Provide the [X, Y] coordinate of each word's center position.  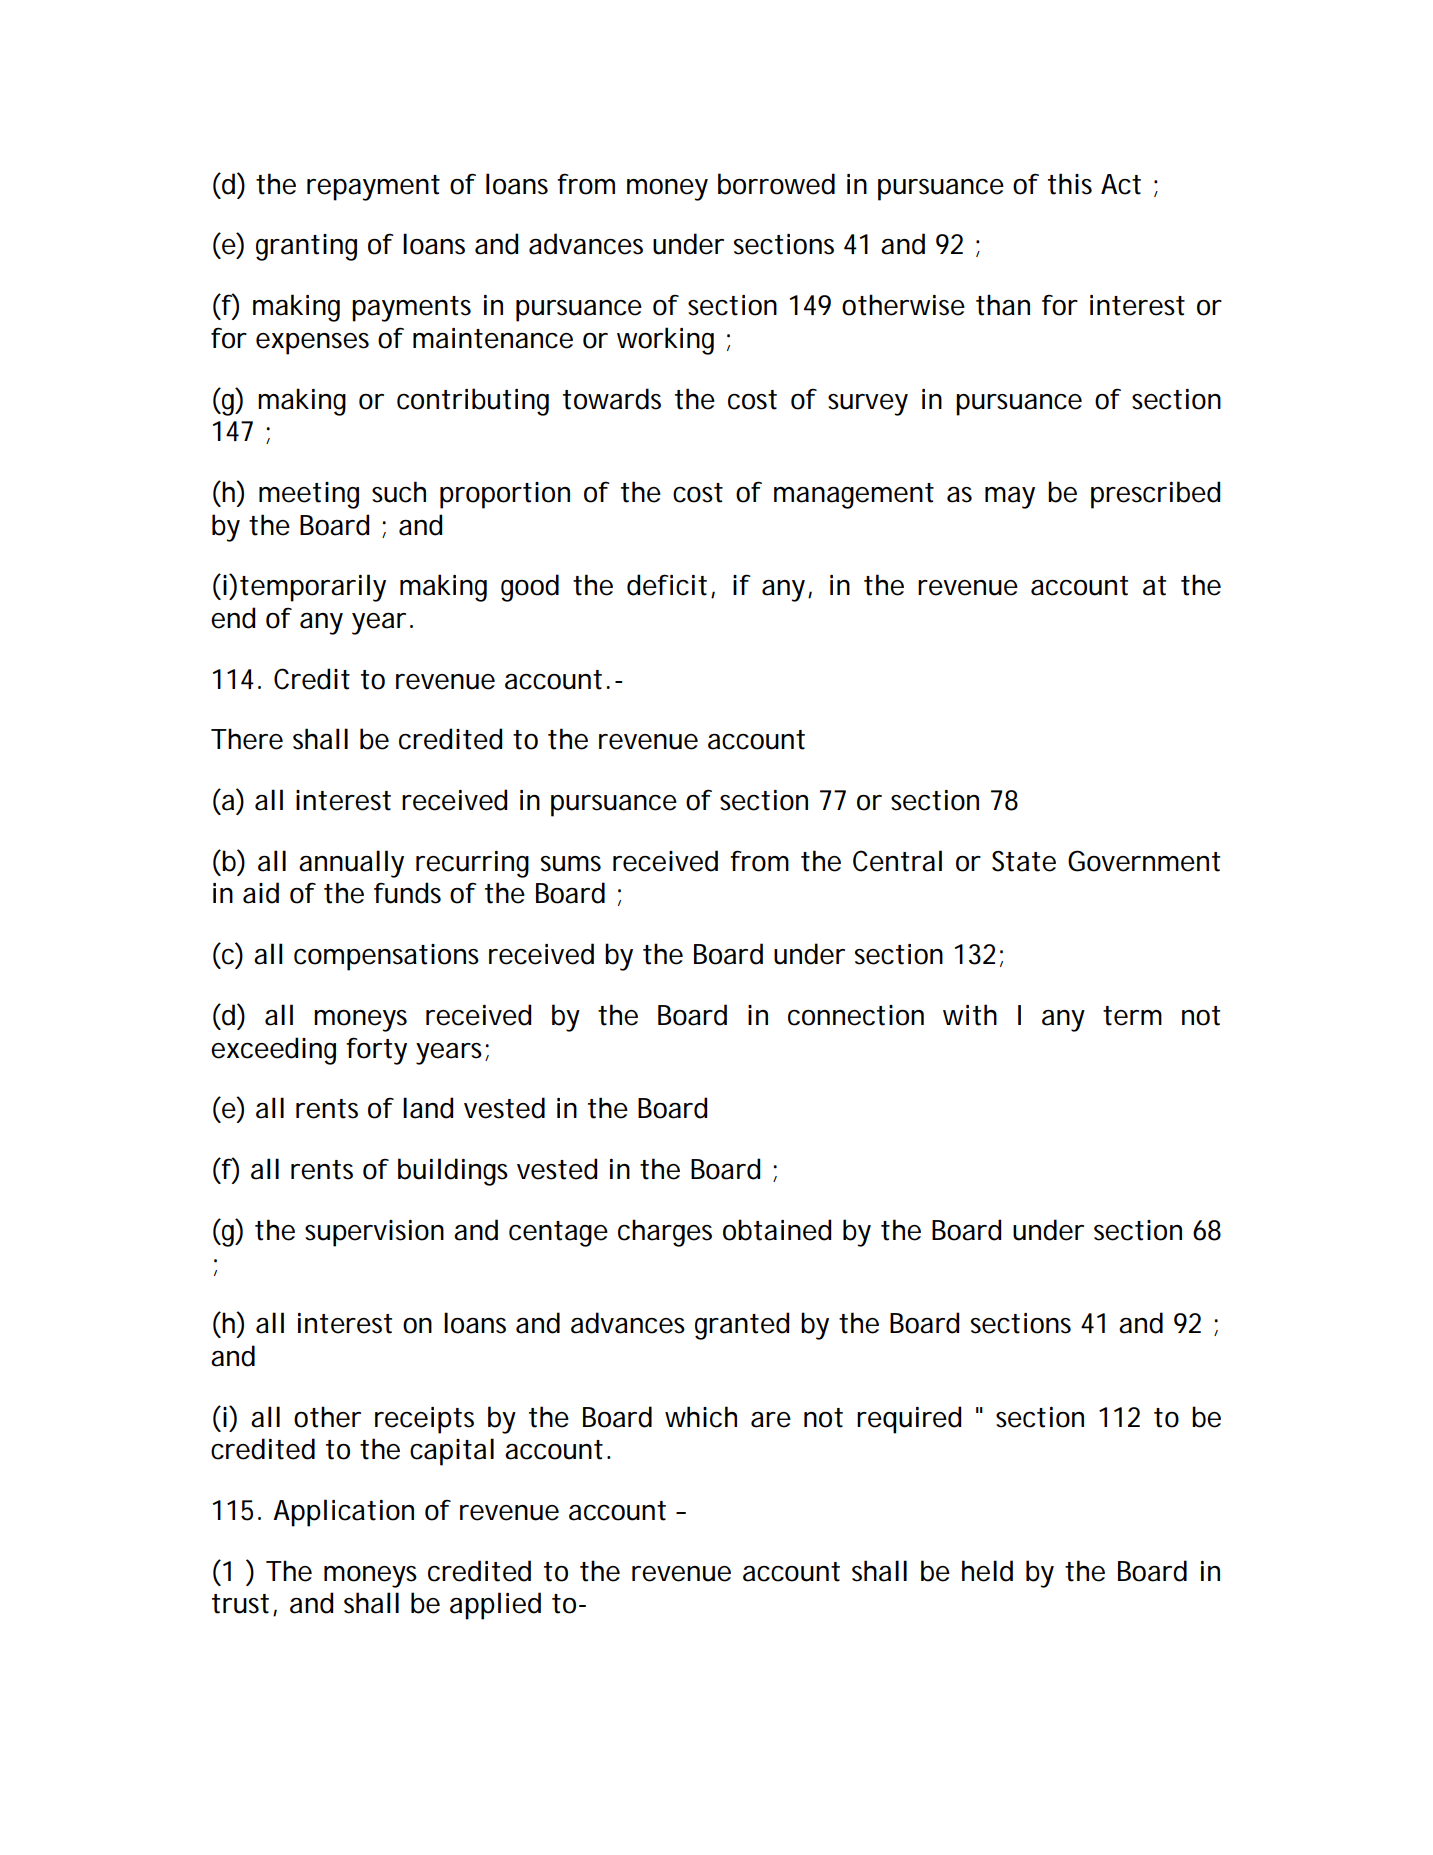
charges [665, 1233]
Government [1144, 861]
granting [306, 247]
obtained [777, 1230]
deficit [667, 585]
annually [351, 864]
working [665, 341]
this [1070, 184]
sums [571, 864]
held [987, 1571]
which [701, 1417]
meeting [309, 495]
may [1010, 498]
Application [343, 1513]
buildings [453, 1172]
